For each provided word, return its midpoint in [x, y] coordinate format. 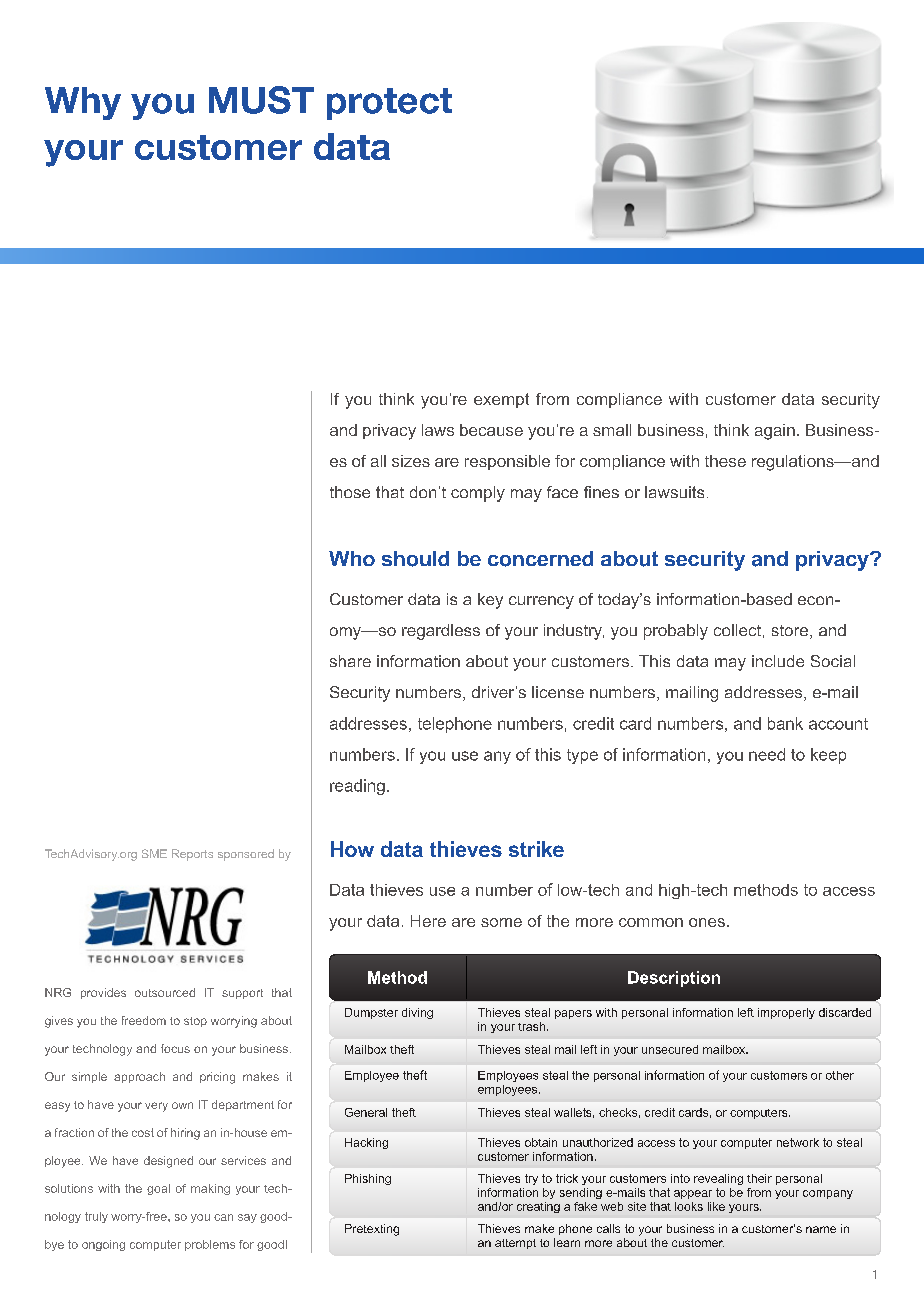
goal [158, 1189]
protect [389, 104]
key [490, 601]
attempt [515, 1244]
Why [83, 103]
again [775, 432]
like [716, 1206]
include [778, 661]
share [350, 661]
